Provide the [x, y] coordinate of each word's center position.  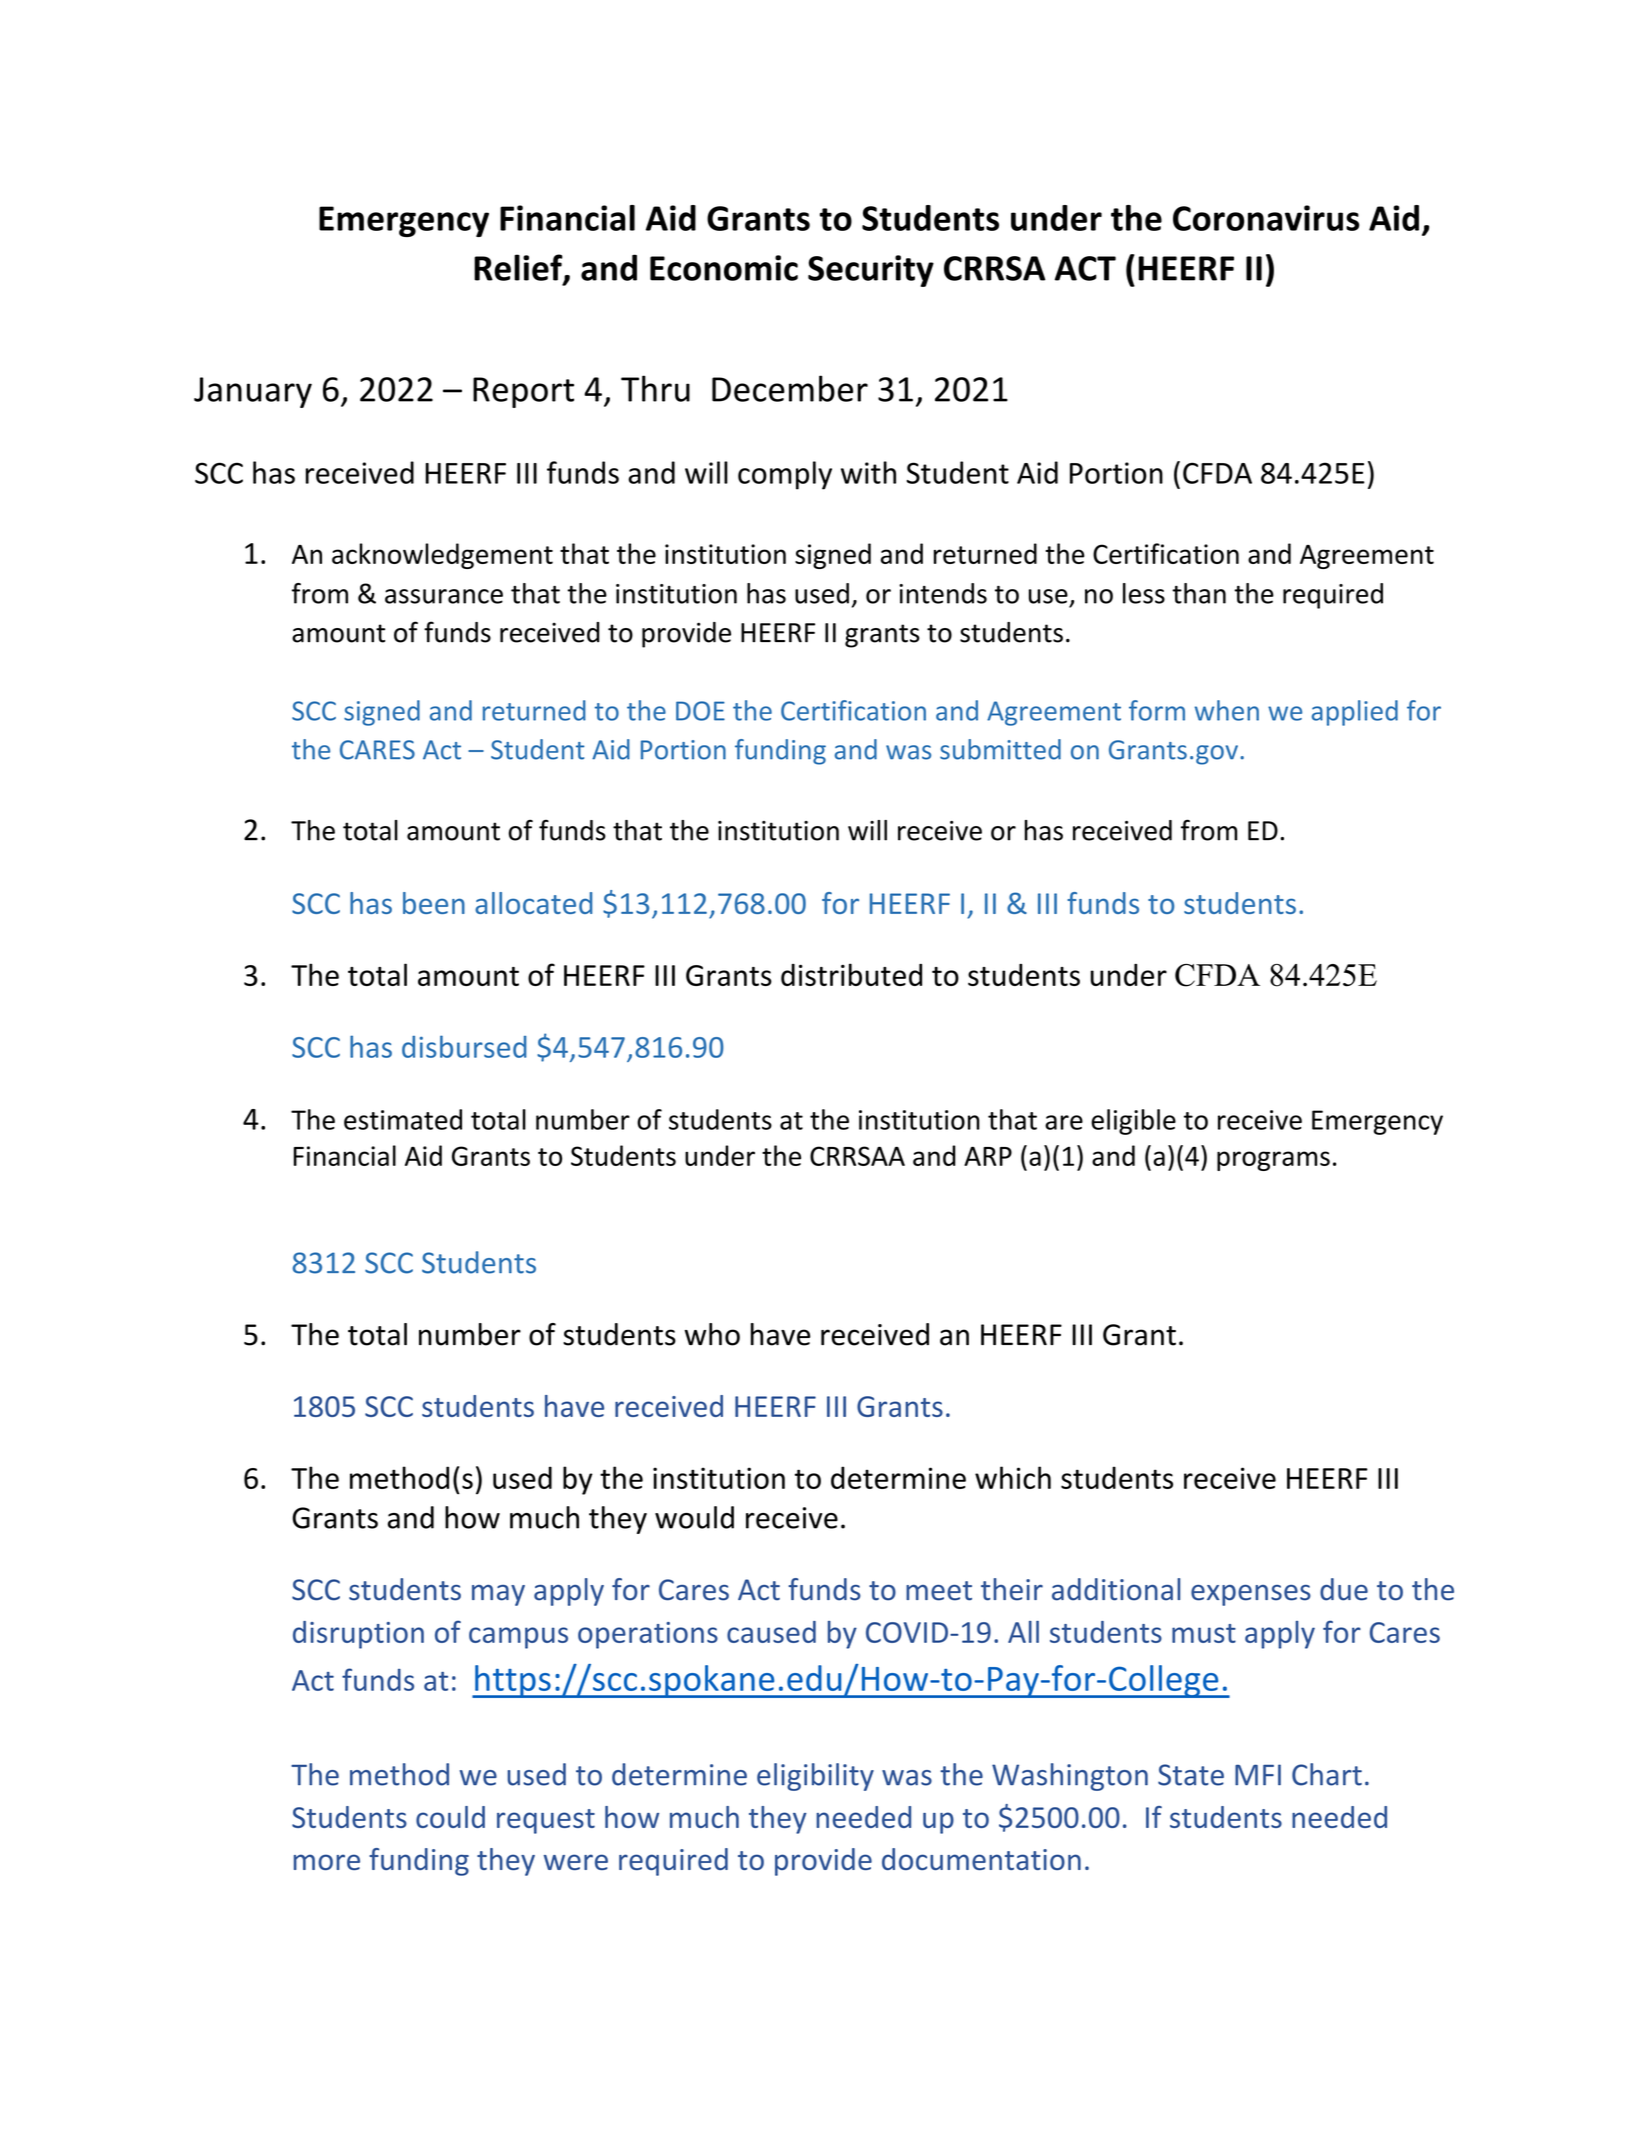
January [253, 392]
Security [871, 271]
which [1013, 1477]
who [712, 1334]
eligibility [815, 1777]
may [498, 1595]
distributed [851, 974]
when [1227, 710]
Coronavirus [1266, 218]
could [450, 1817]
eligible [1133, 1122]
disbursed [464, 1046]
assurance [444, 596]
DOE [700, 711]
